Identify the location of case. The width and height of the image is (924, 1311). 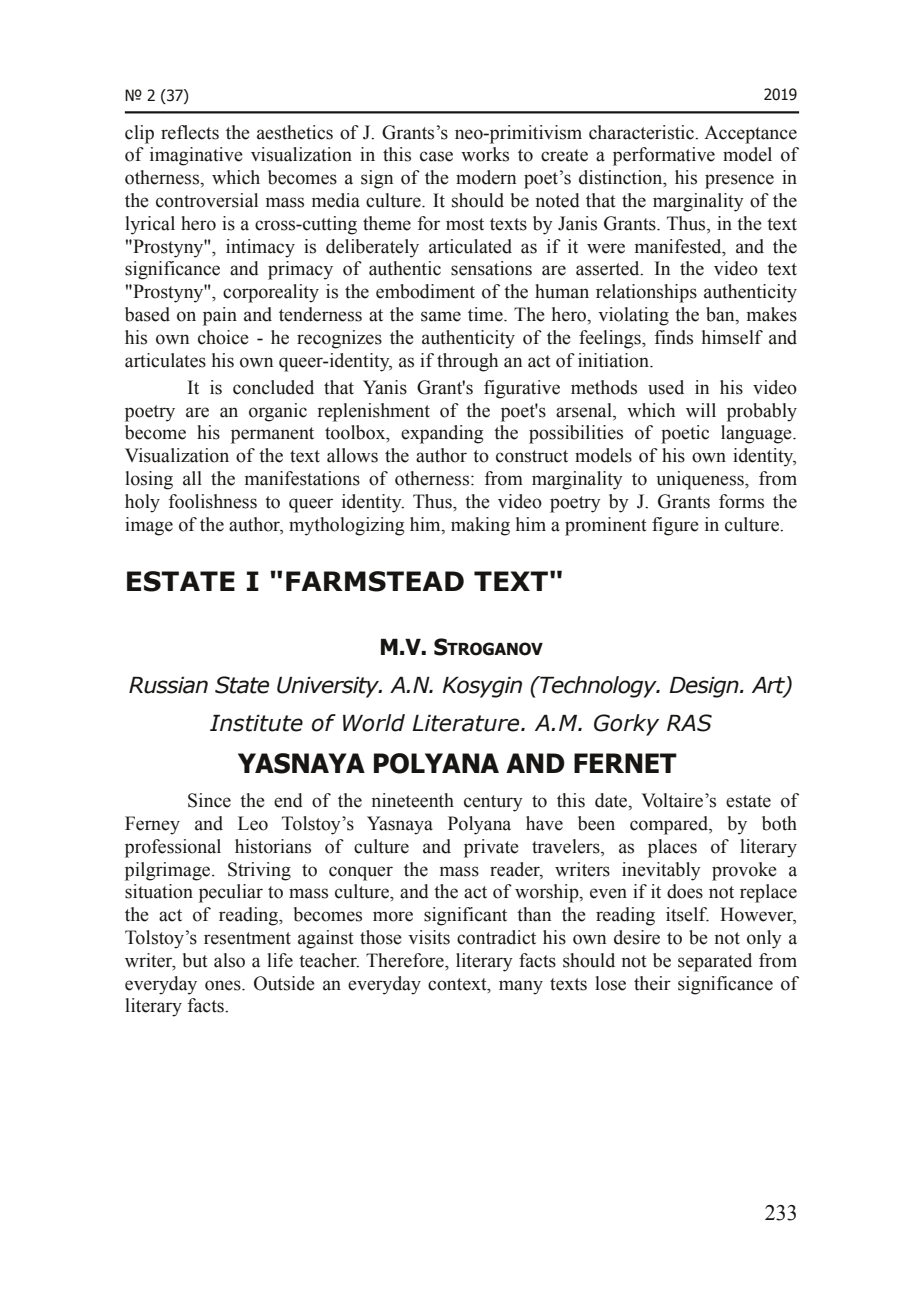
(436, 156).
